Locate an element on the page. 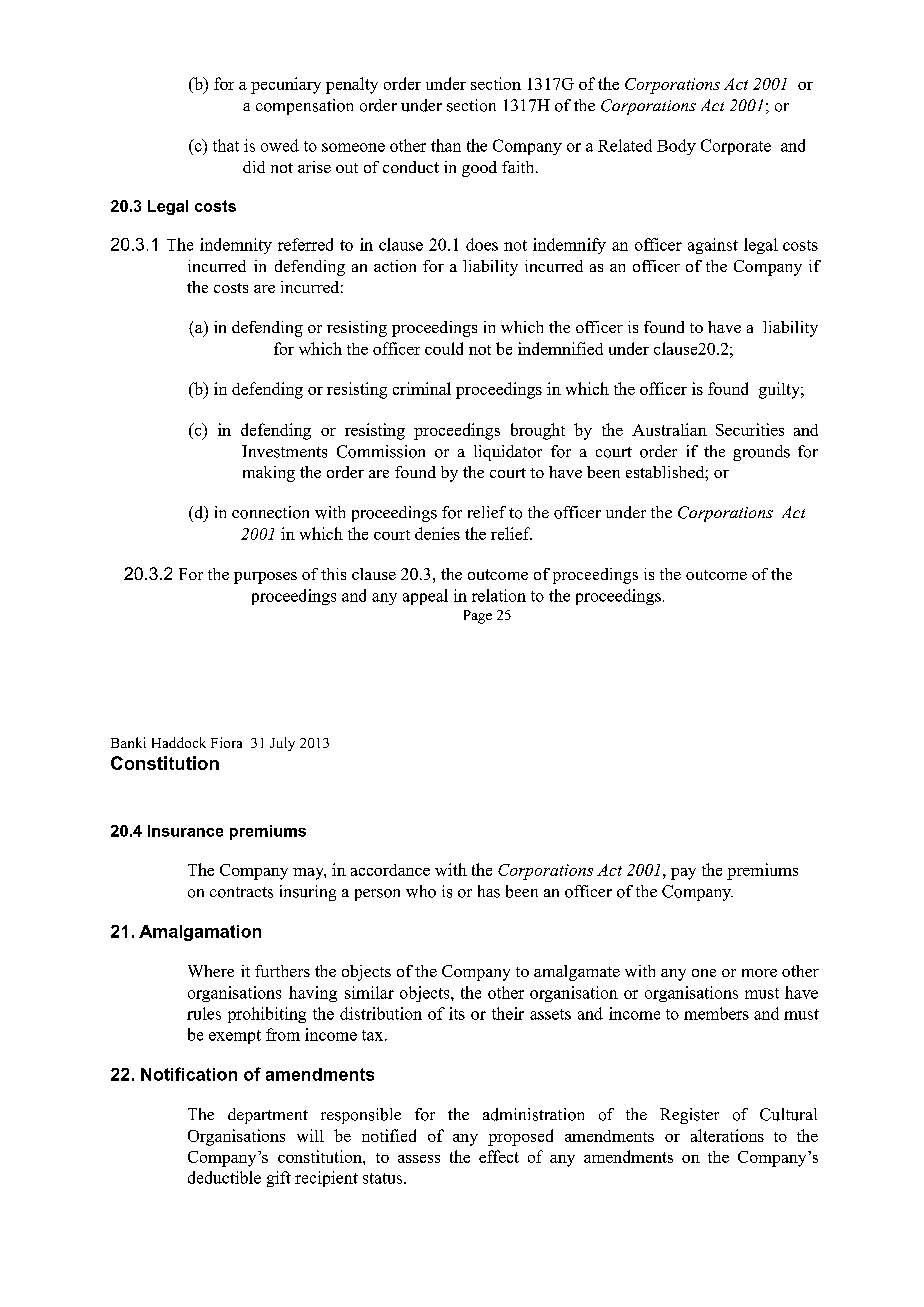 The image size is (924, 1307). grounds is located at coordinates (761, 453).
